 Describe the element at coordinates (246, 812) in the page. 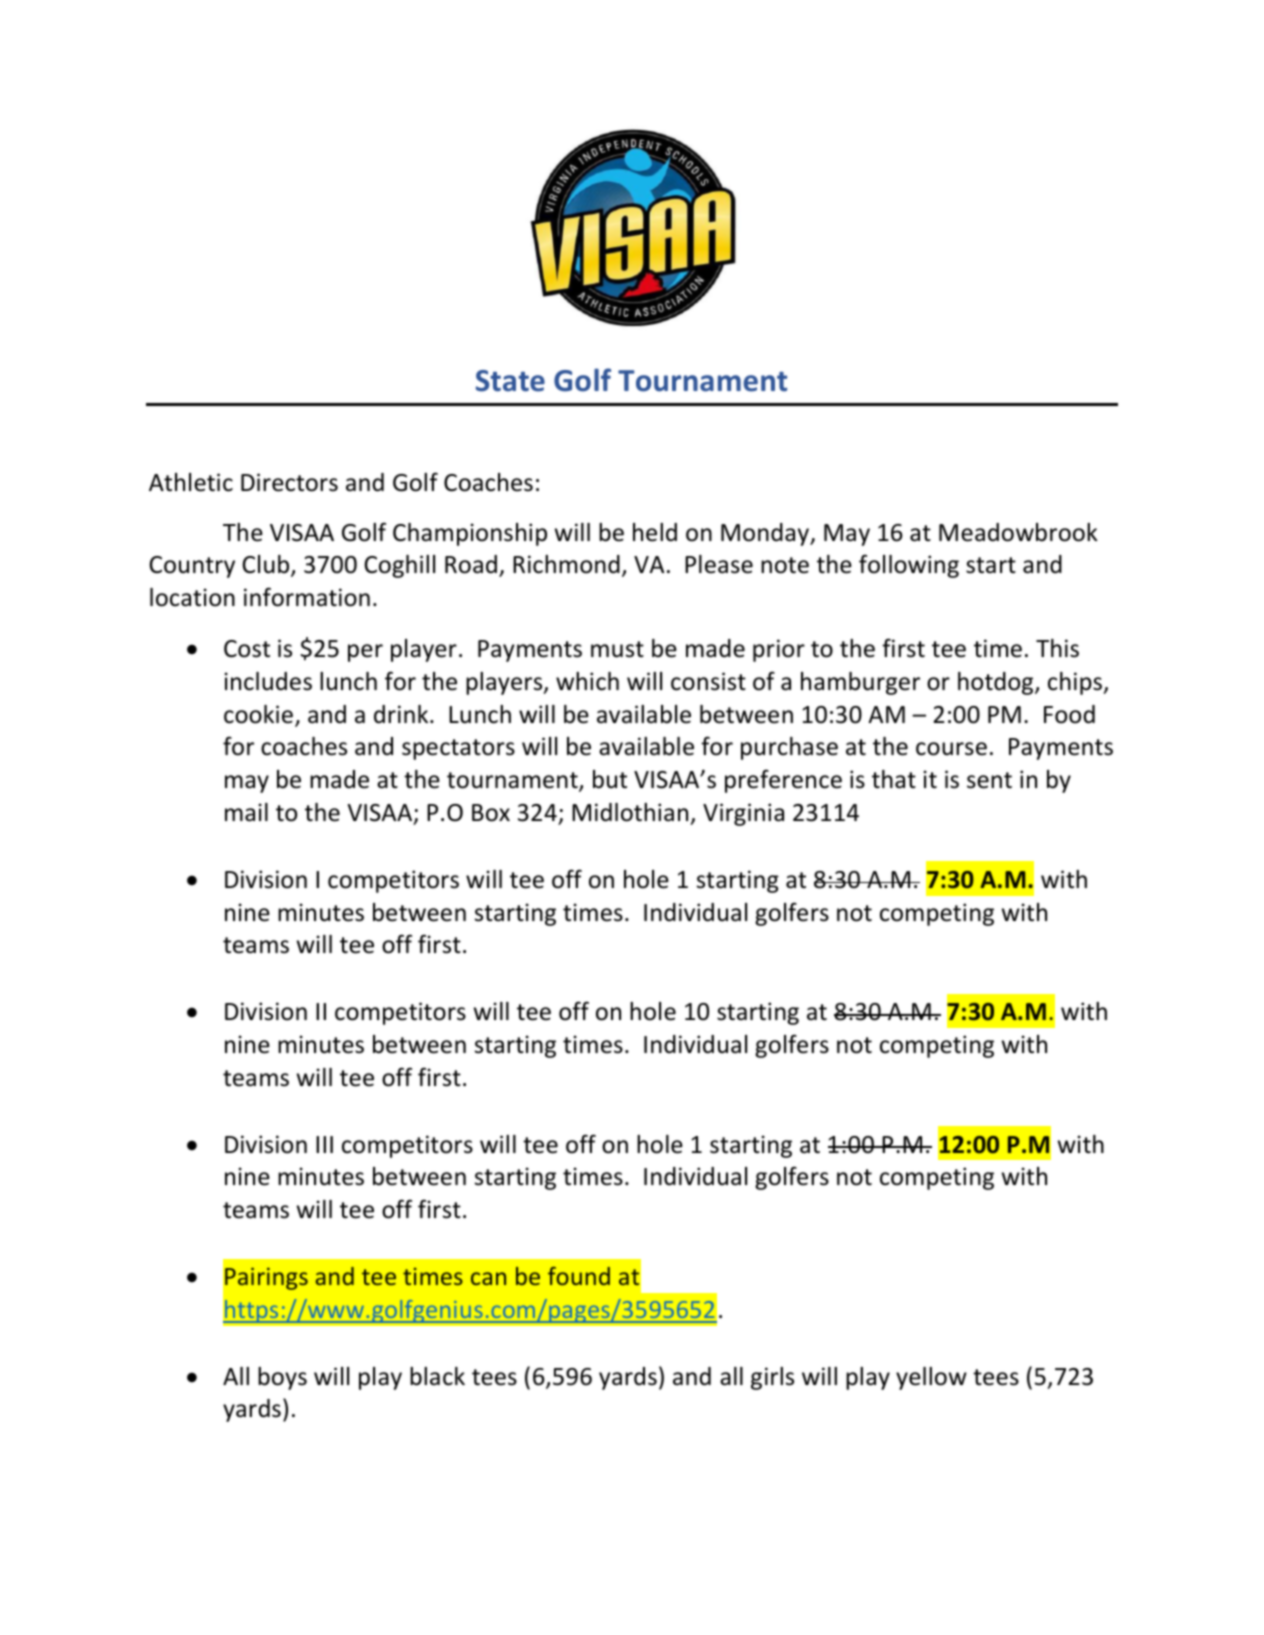

I see `mail` at that location.
